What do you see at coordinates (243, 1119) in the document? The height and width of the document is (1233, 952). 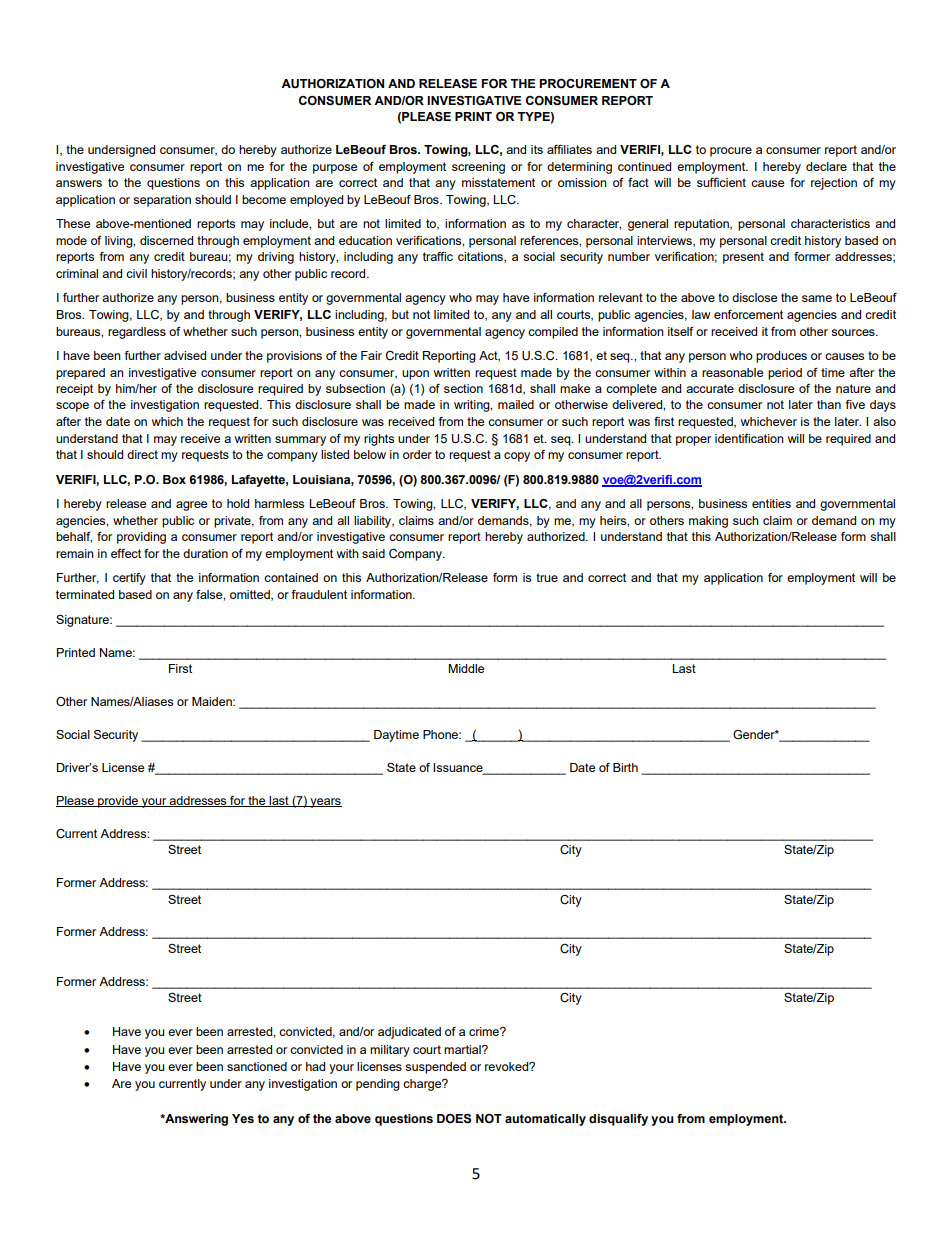 I see `Yes` at bounding box center [243, 1119].
